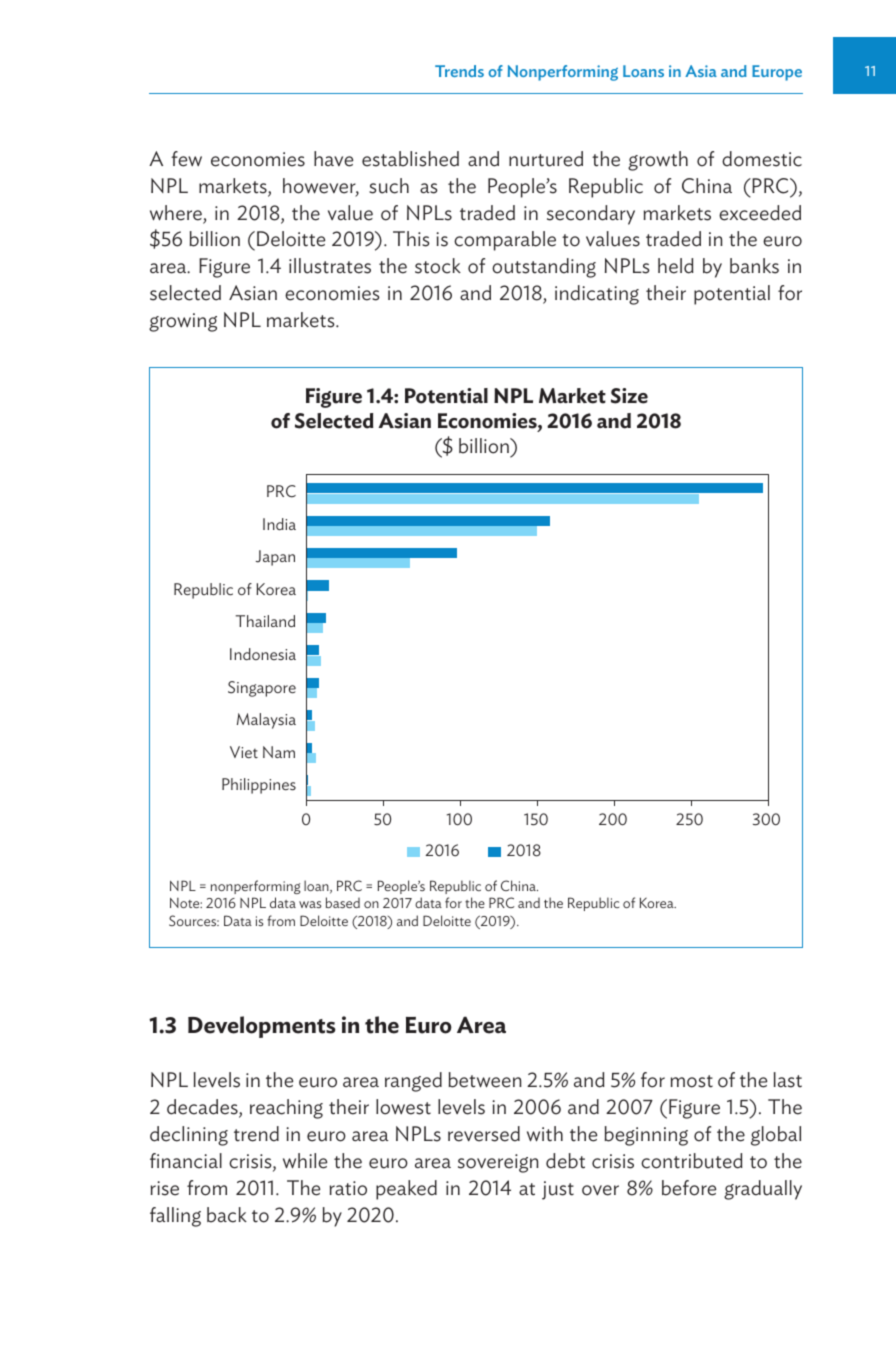 The width and height of the document is (896, 1345). What do you see at coordinates (505, 241) in the document?
I see `comparable` at bounding box center [505, 241].
